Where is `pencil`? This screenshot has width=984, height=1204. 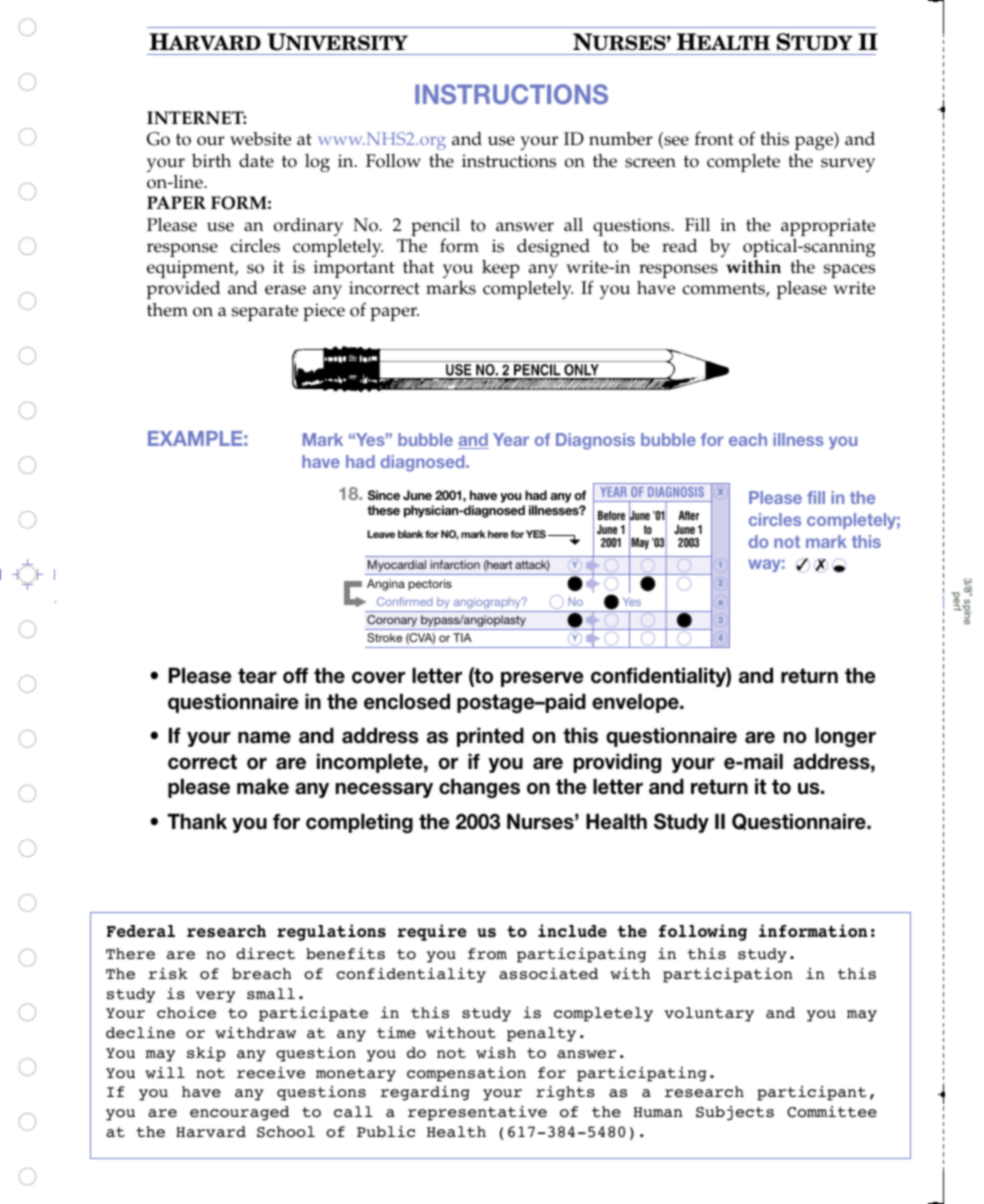 pencil is located at coordinates (435, 227).
